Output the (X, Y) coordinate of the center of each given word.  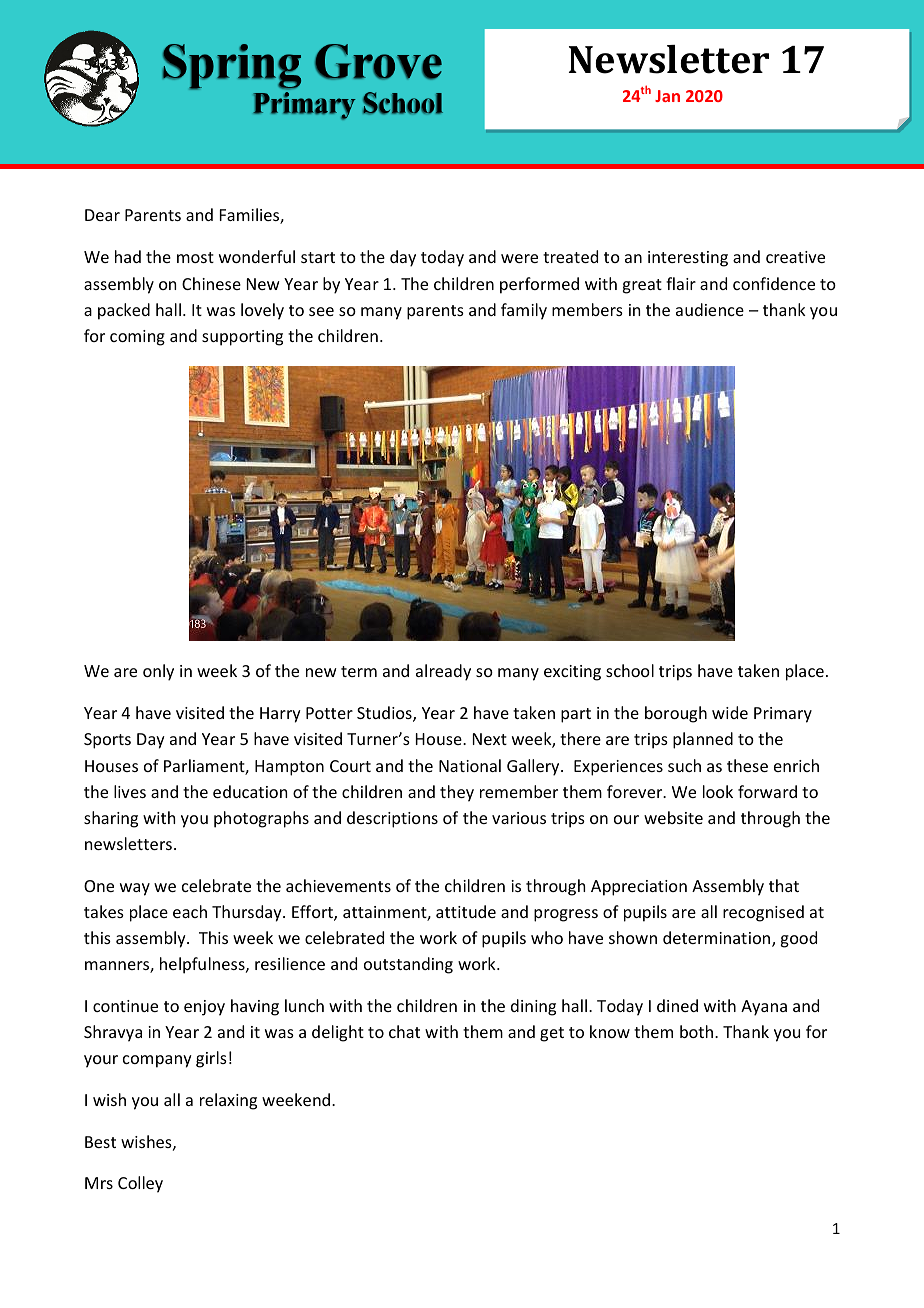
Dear (102, 215)
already (443, 672)
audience (710, 309)
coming (137, 338)
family (524, 311)
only (158, 672)
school (630, 670)
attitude (466, 911)
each (190, 911)
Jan (667, 96)
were (519, 258)
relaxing (228, 1101)
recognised (763, 913)
